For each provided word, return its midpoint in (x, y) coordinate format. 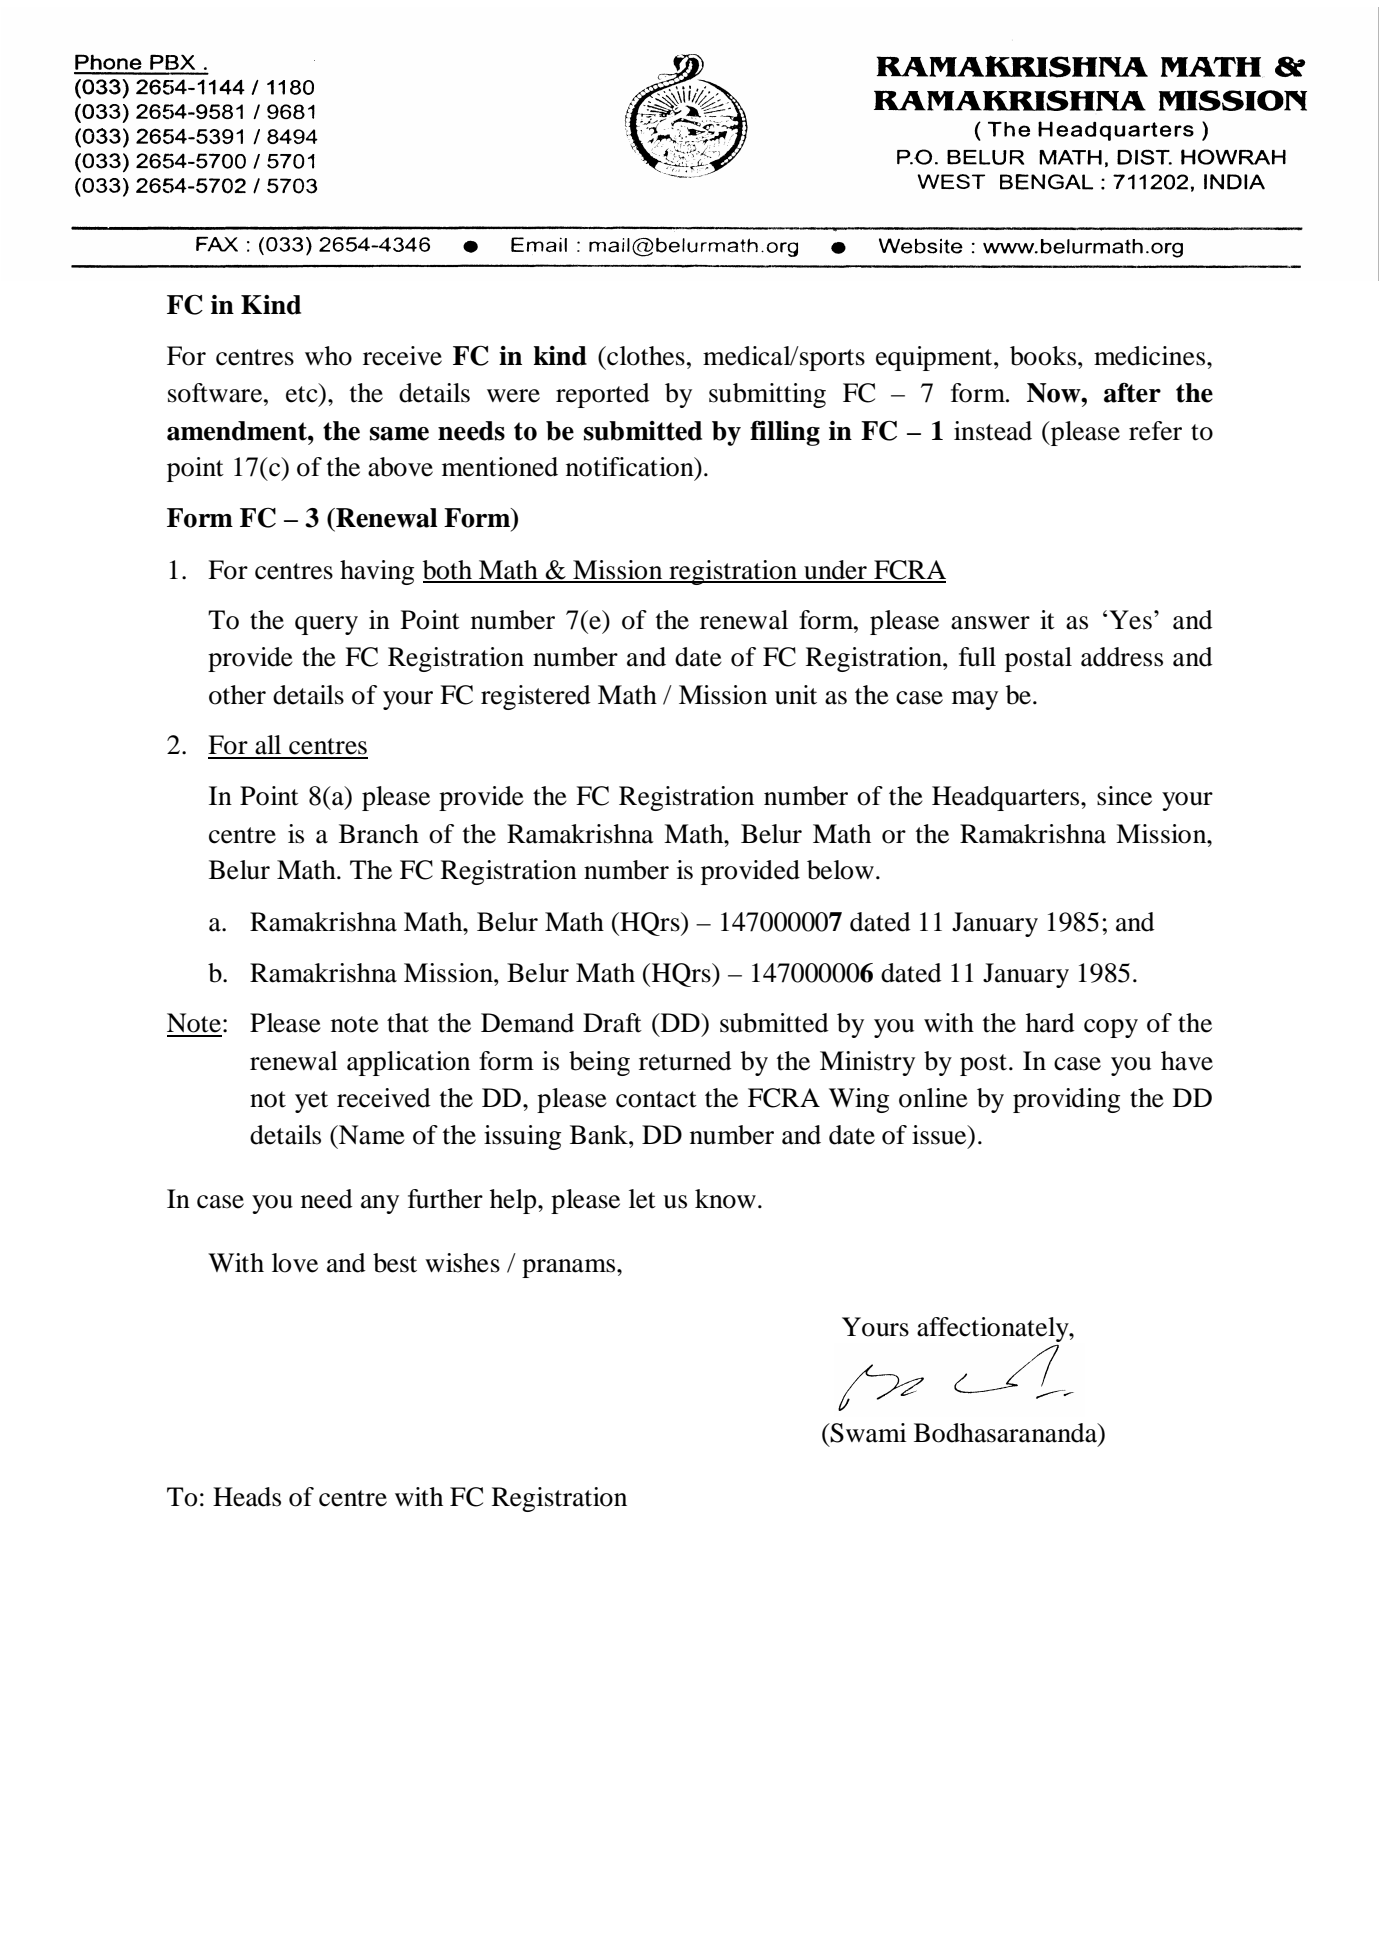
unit (796, 695)
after (1132, 393)
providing (1066, 1100)
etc (303, 393)
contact (656, 1099)
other (237, 695)
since (1124, 796)
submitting (767, 395)
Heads (247, 1497)
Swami (868, 1433)
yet (311, 1102)
